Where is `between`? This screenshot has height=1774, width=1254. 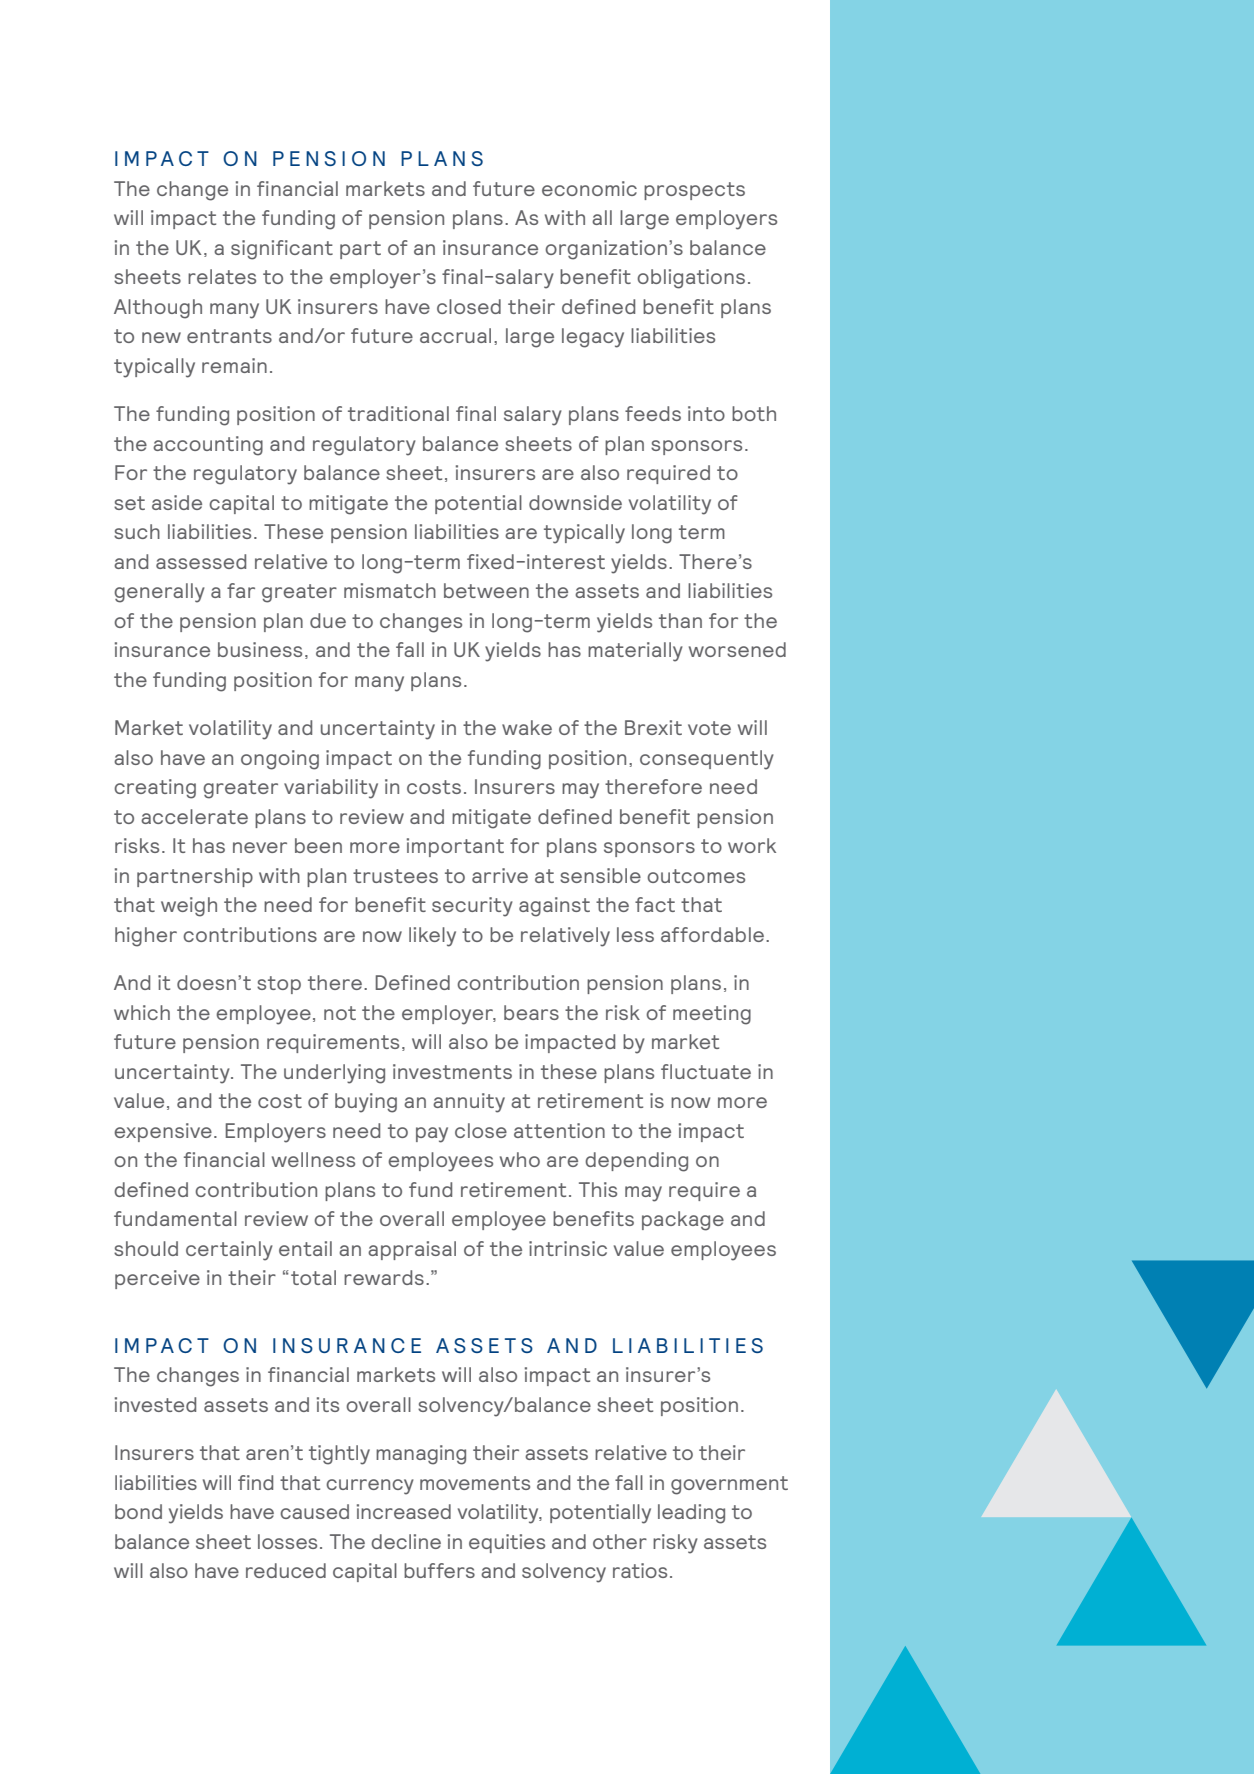 between is located at coordinates (486, 590).
